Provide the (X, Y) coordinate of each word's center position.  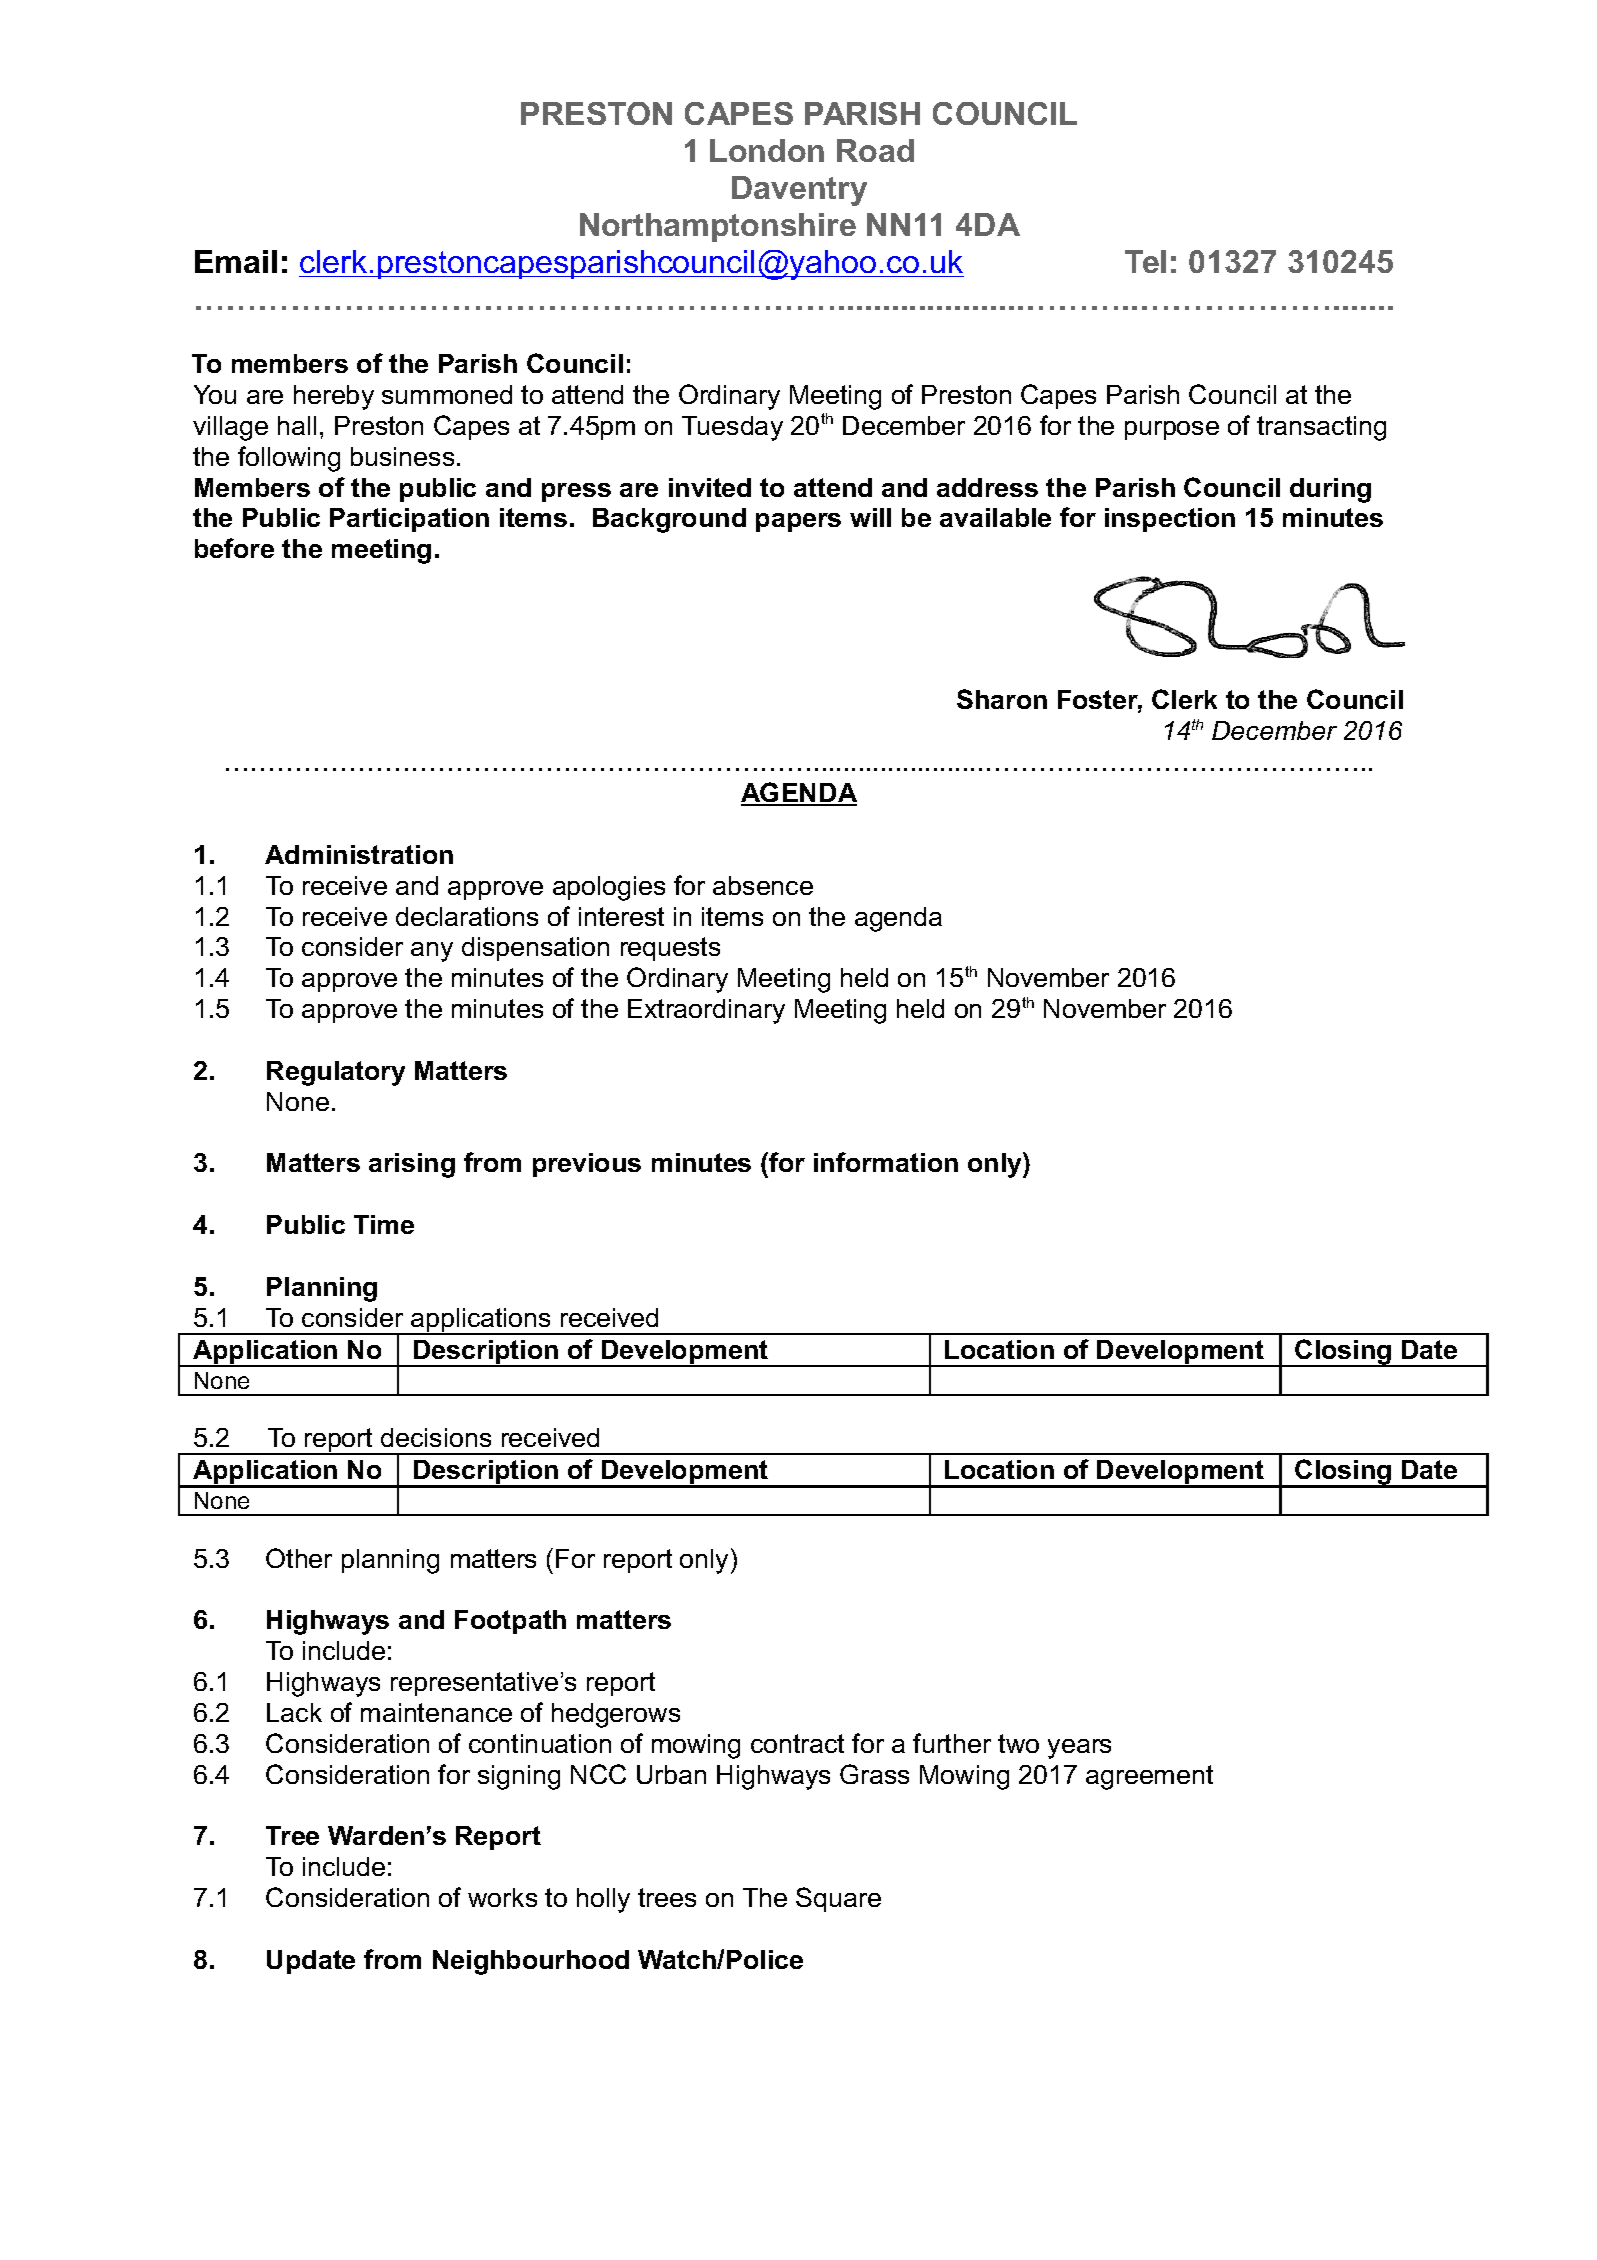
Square (838, 1899)
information (886, 1162)
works (502, 1897)
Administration (359, 854)
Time (384, 1224)
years (1079, 1749)
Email (236, 261)
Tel (1145, 261)
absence (763, 885)
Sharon (1002, 699)
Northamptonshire (718, 227)
